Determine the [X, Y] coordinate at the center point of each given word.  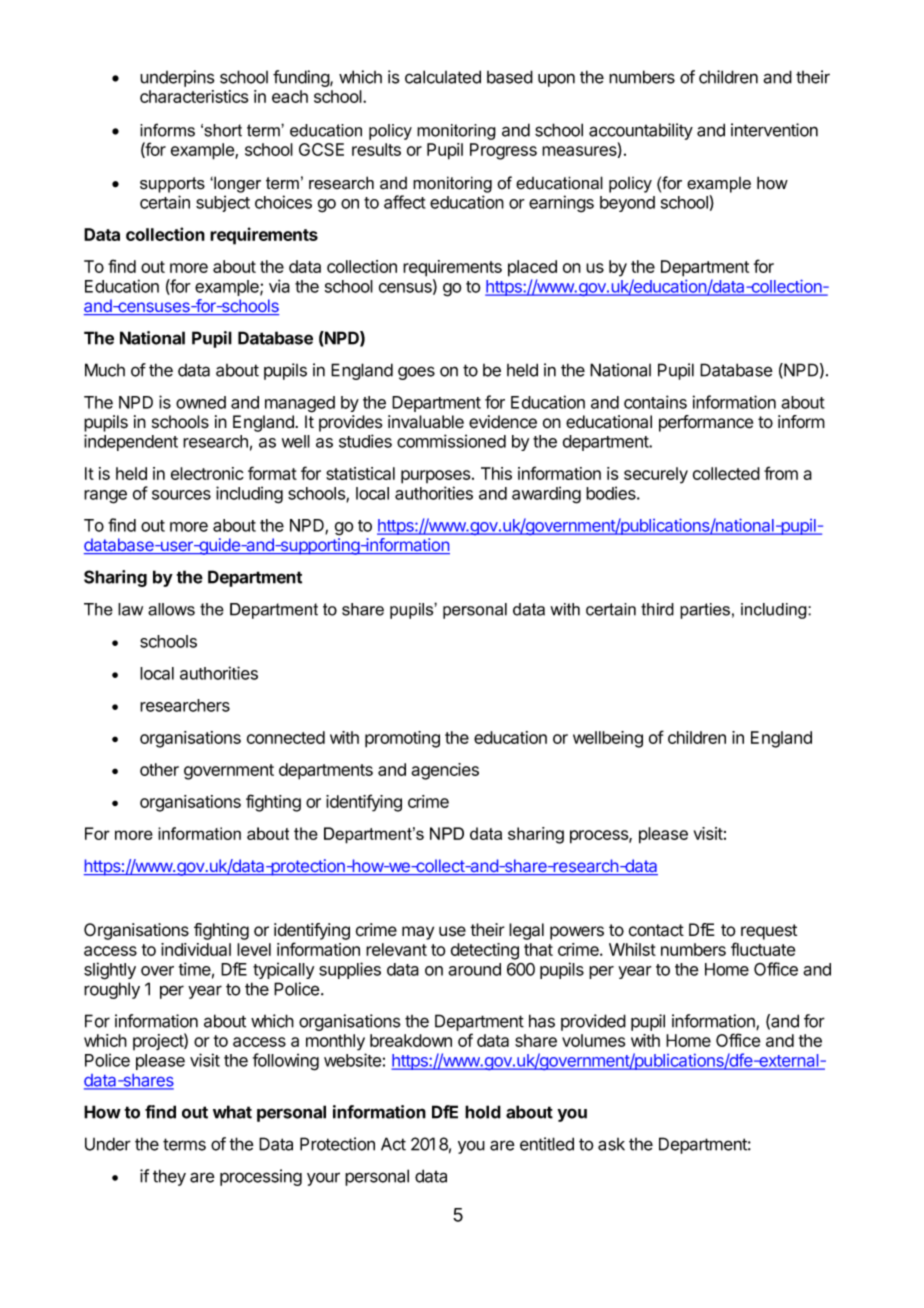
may [418, 933]
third [657, 609]
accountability [641, 131]
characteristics [194, 96]
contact [656, 930]
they [169, 1177]
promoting [402, 739]
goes [416, 373]
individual [196, 949]
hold [483, 1112]
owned [201, 402]
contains [655, 402]
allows [171, 609]
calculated [443, 77]
